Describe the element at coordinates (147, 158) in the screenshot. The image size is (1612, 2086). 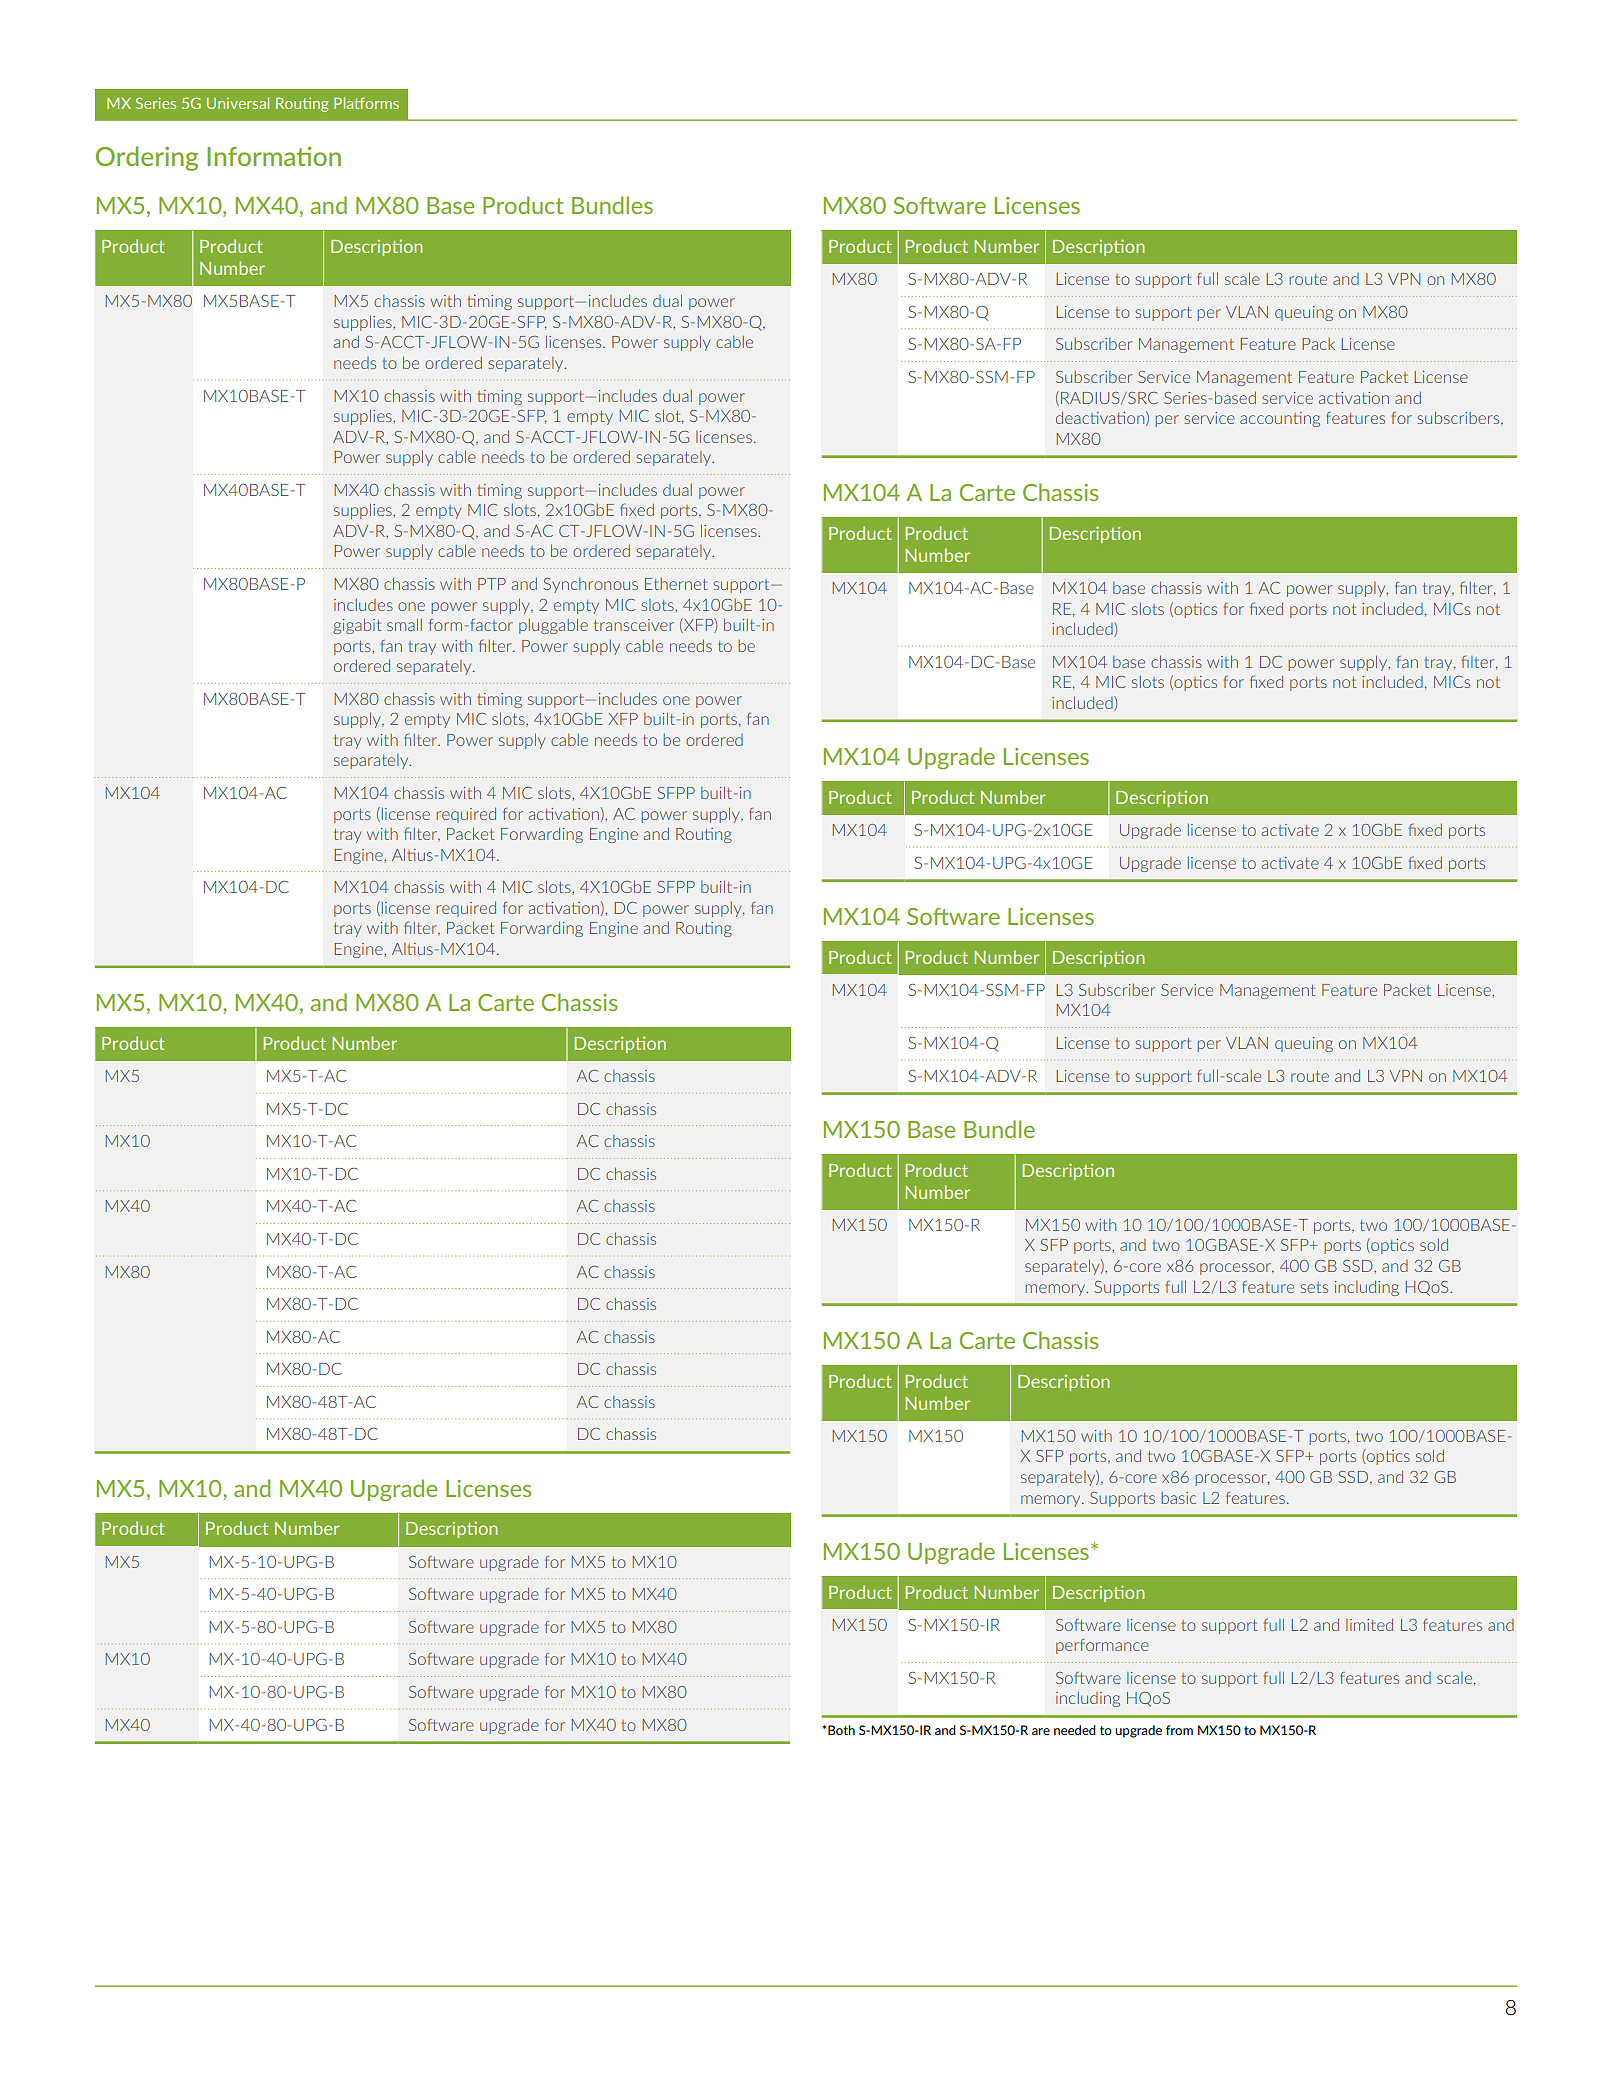
I see `Ordering` at that location.
